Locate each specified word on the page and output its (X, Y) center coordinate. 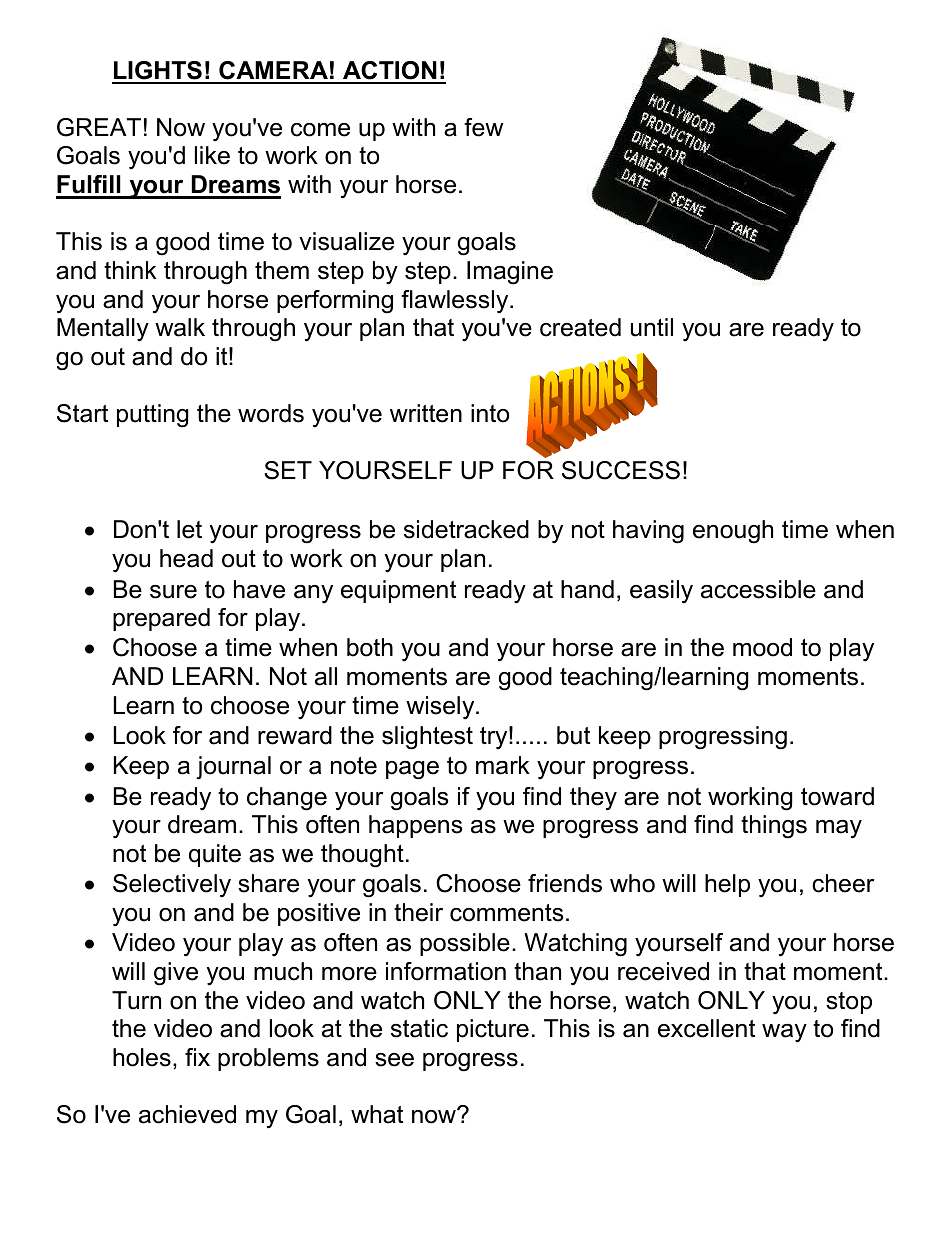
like (212, 155)
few (483, 127)
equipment (398, 591)
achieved (187, 1114)
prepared (161, 619)
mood (762, 647)
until (652, 327)
